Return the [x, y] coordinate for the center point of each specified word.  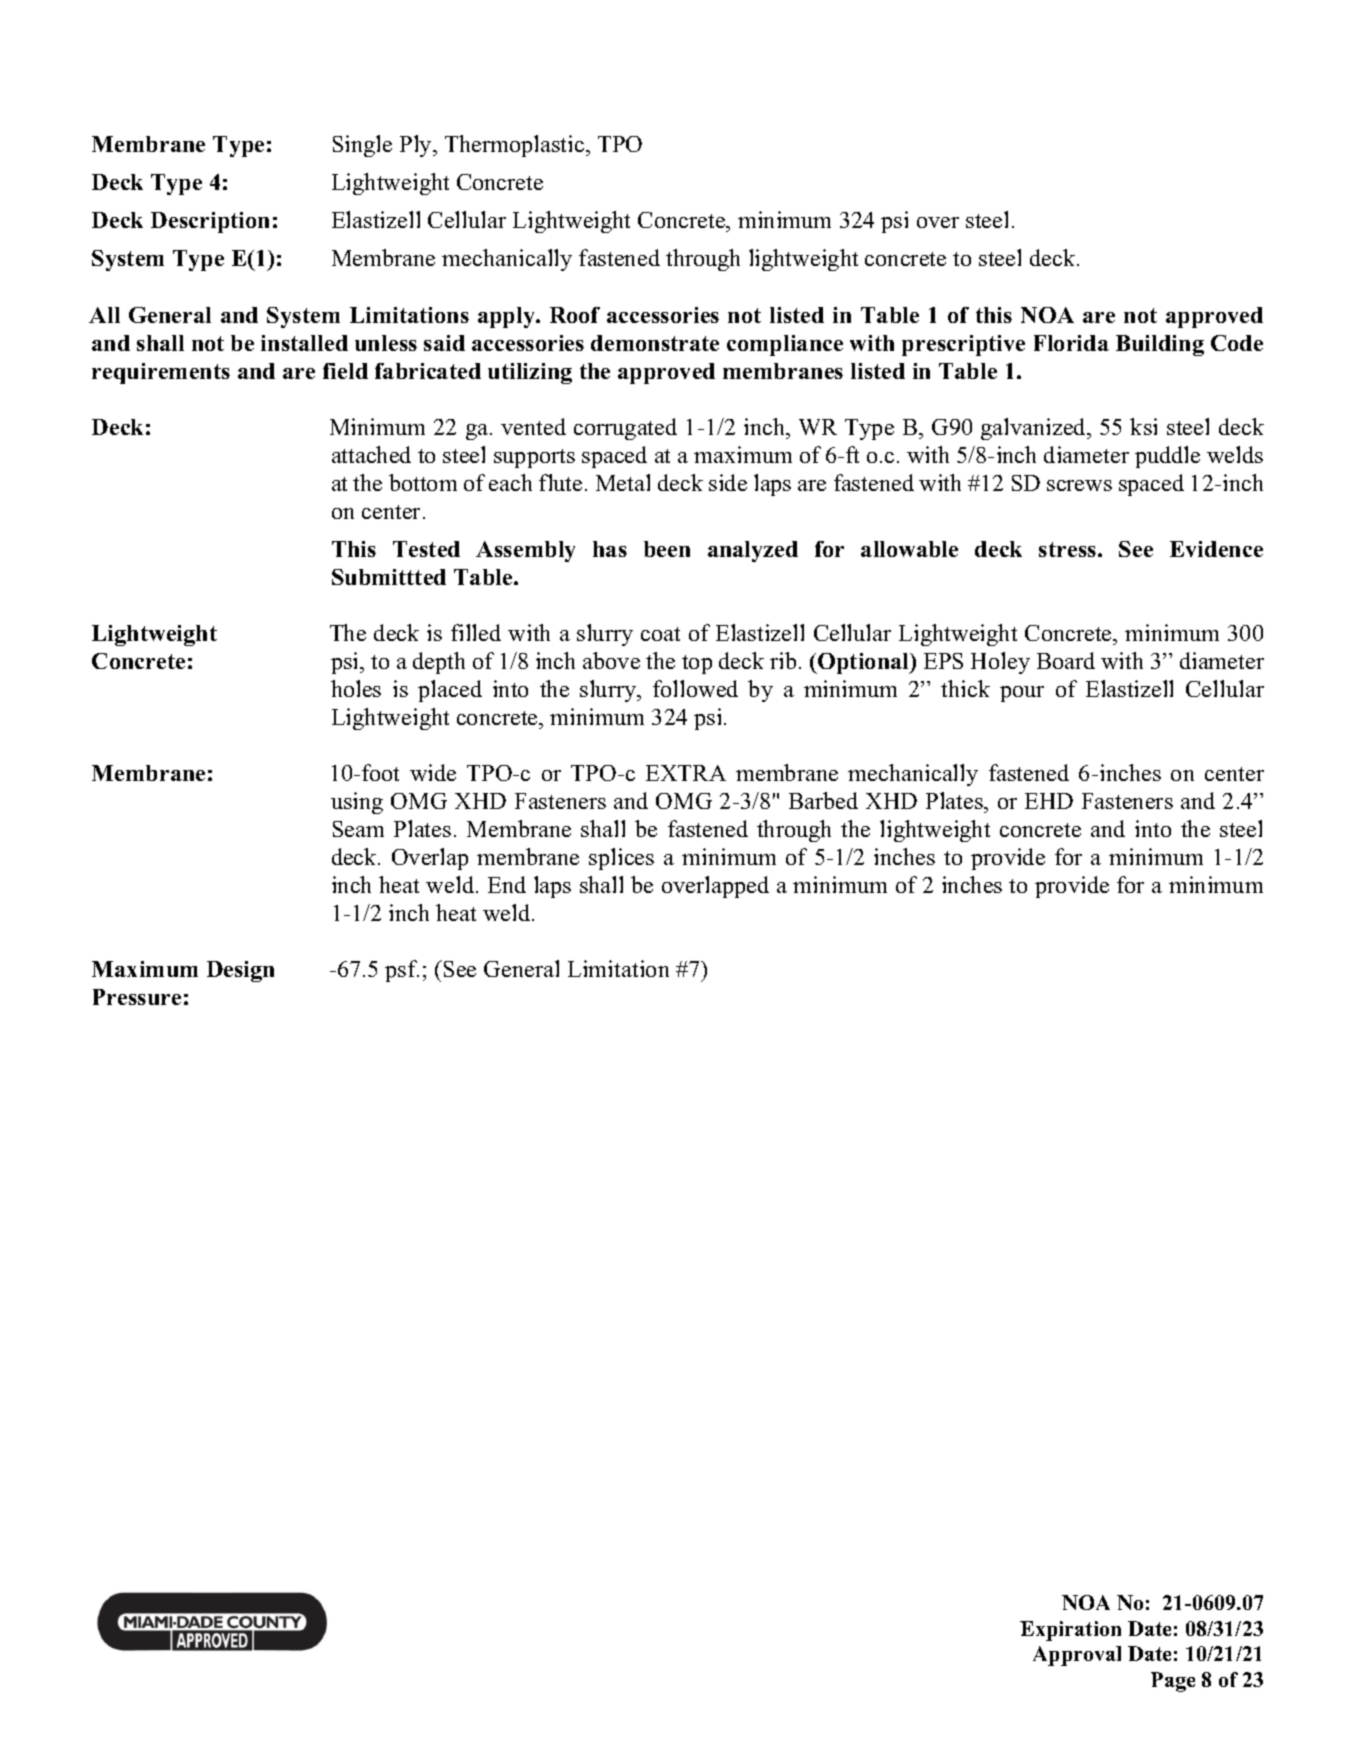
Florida [1071, 343]
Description [210, 222]
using [357, 803]
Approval [1077, 1656]
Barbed [823, 800]
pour [1022, 694]
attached [371, 454]
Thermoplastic [516, 146]
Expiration [1070, 1631]
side [728, 482]
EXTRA [686, 773]
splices [621, 859]
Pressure [137, 997]
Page [1173, 1682]
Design [240, 971]
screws [1079, 485]
